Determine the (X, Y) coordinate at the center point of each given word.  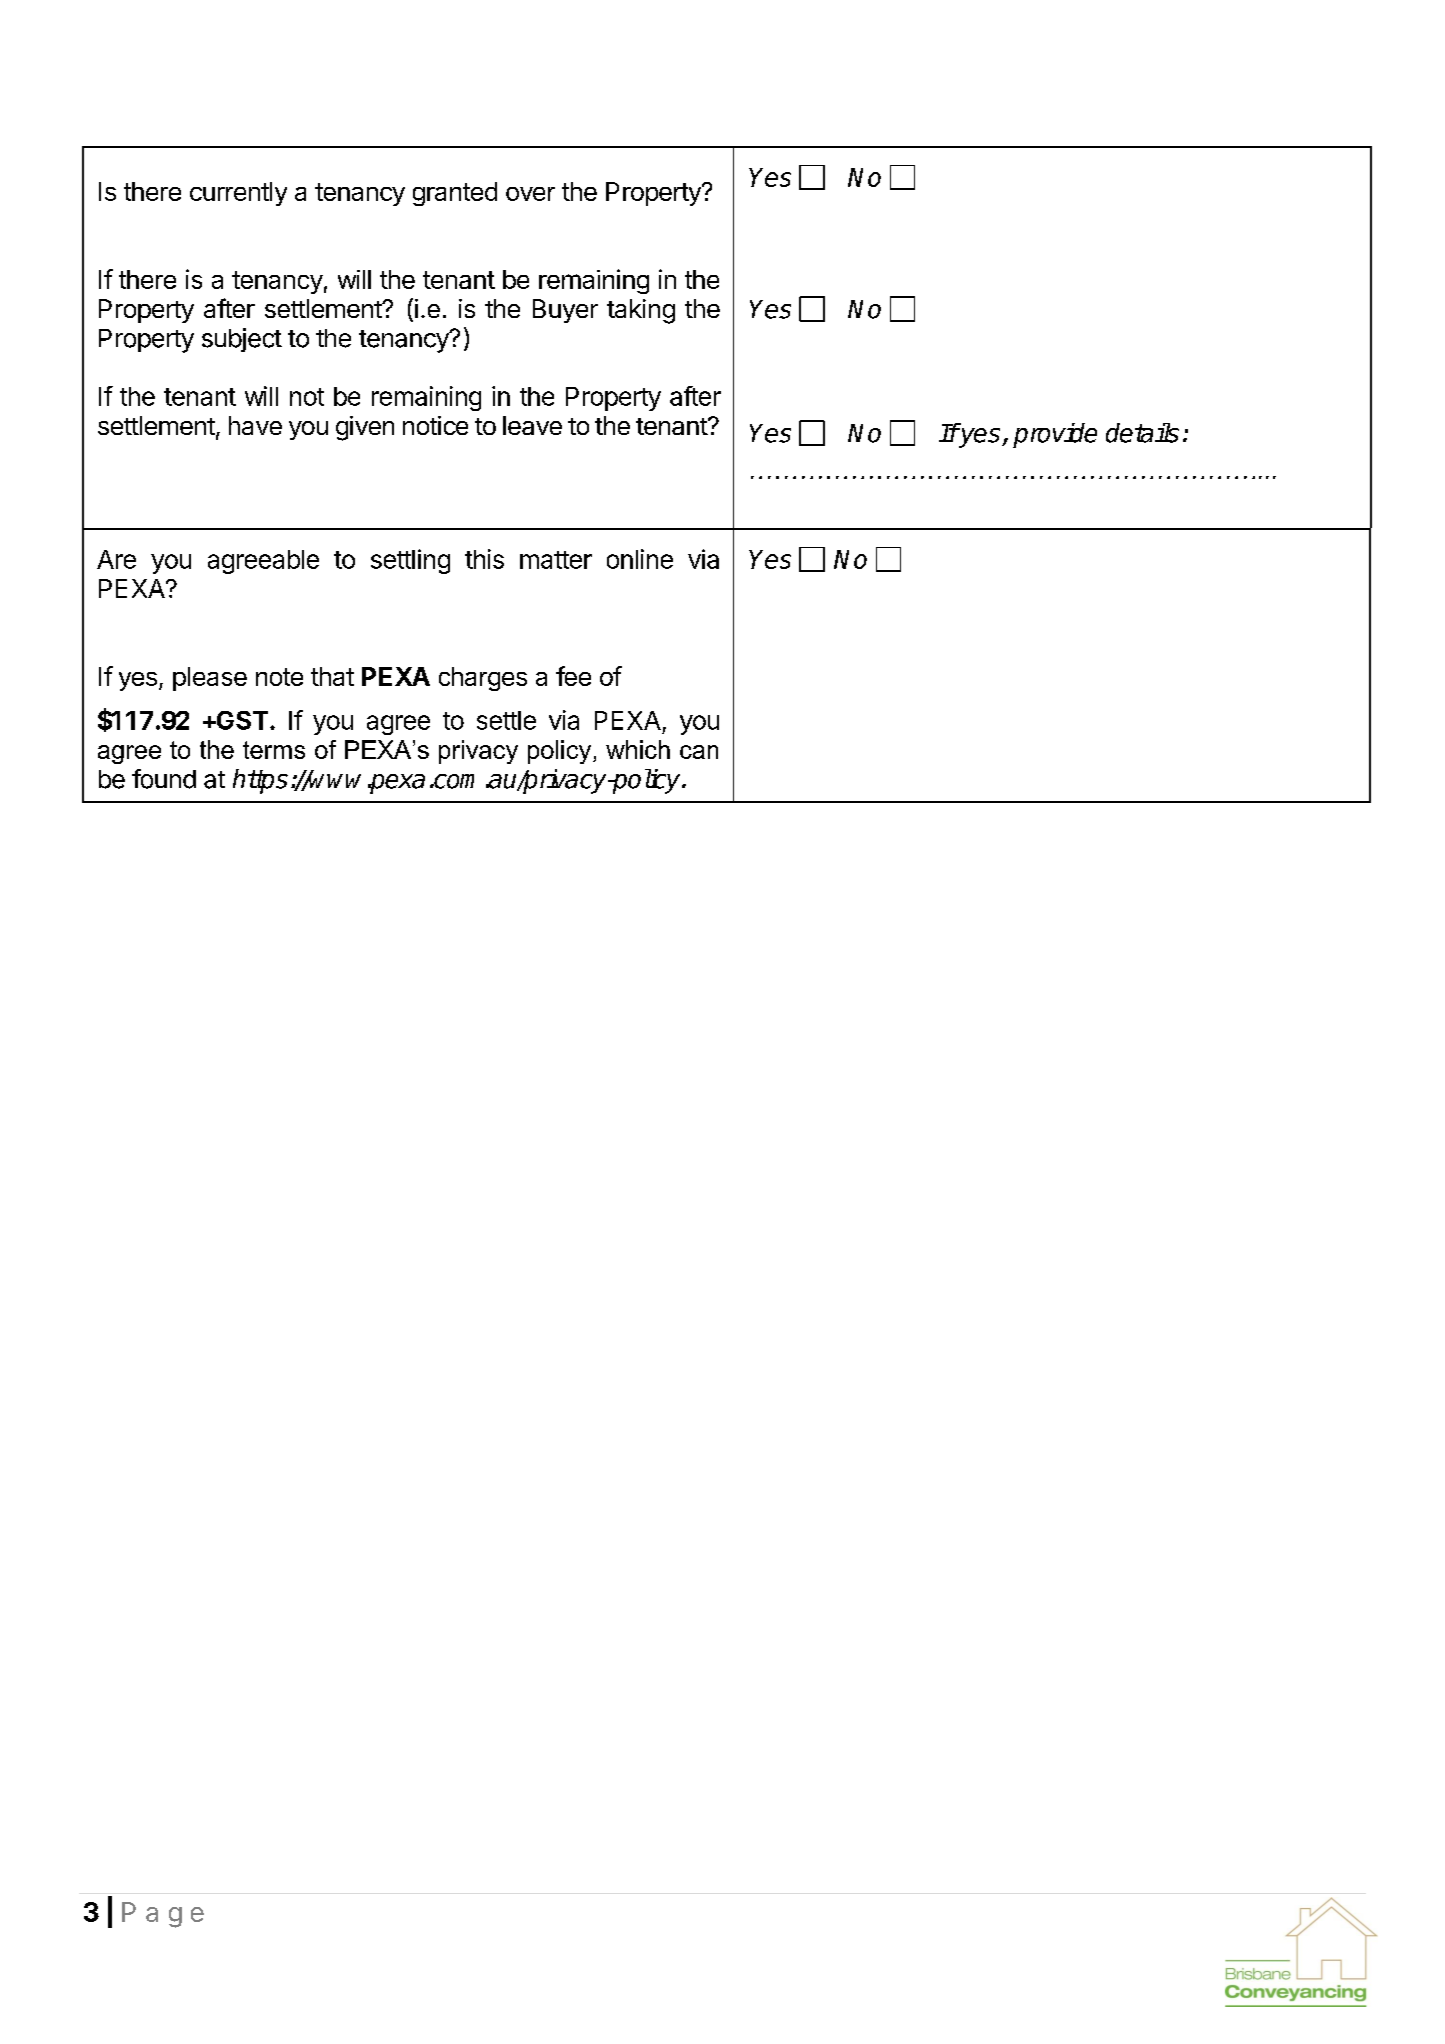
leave (532, 425)
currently (238, 194)
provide (1055, 435)
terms (274, 750)
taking (641, 311)
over (530, 194)
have (255, 425)
